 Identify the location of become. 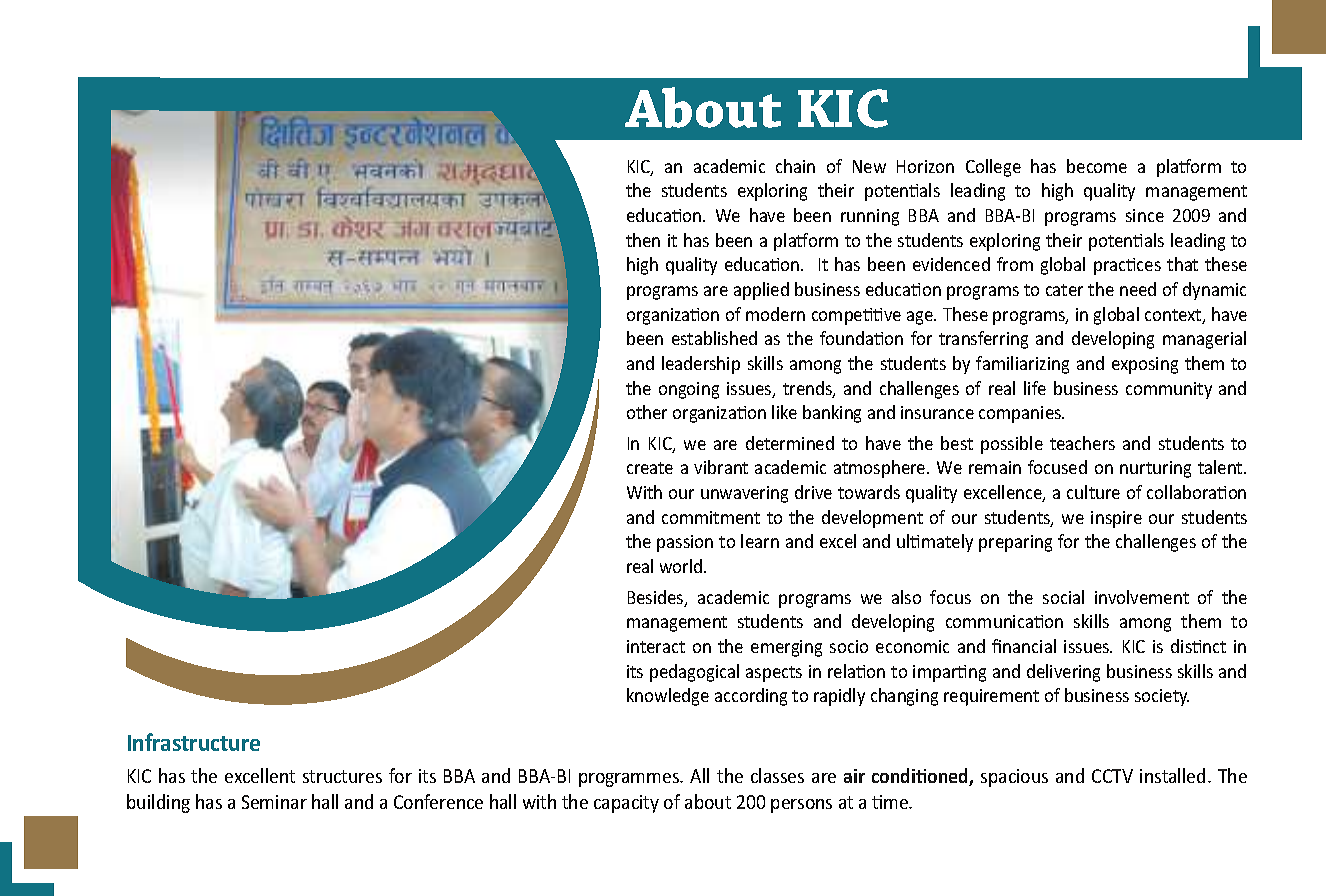
(1097, 166).
